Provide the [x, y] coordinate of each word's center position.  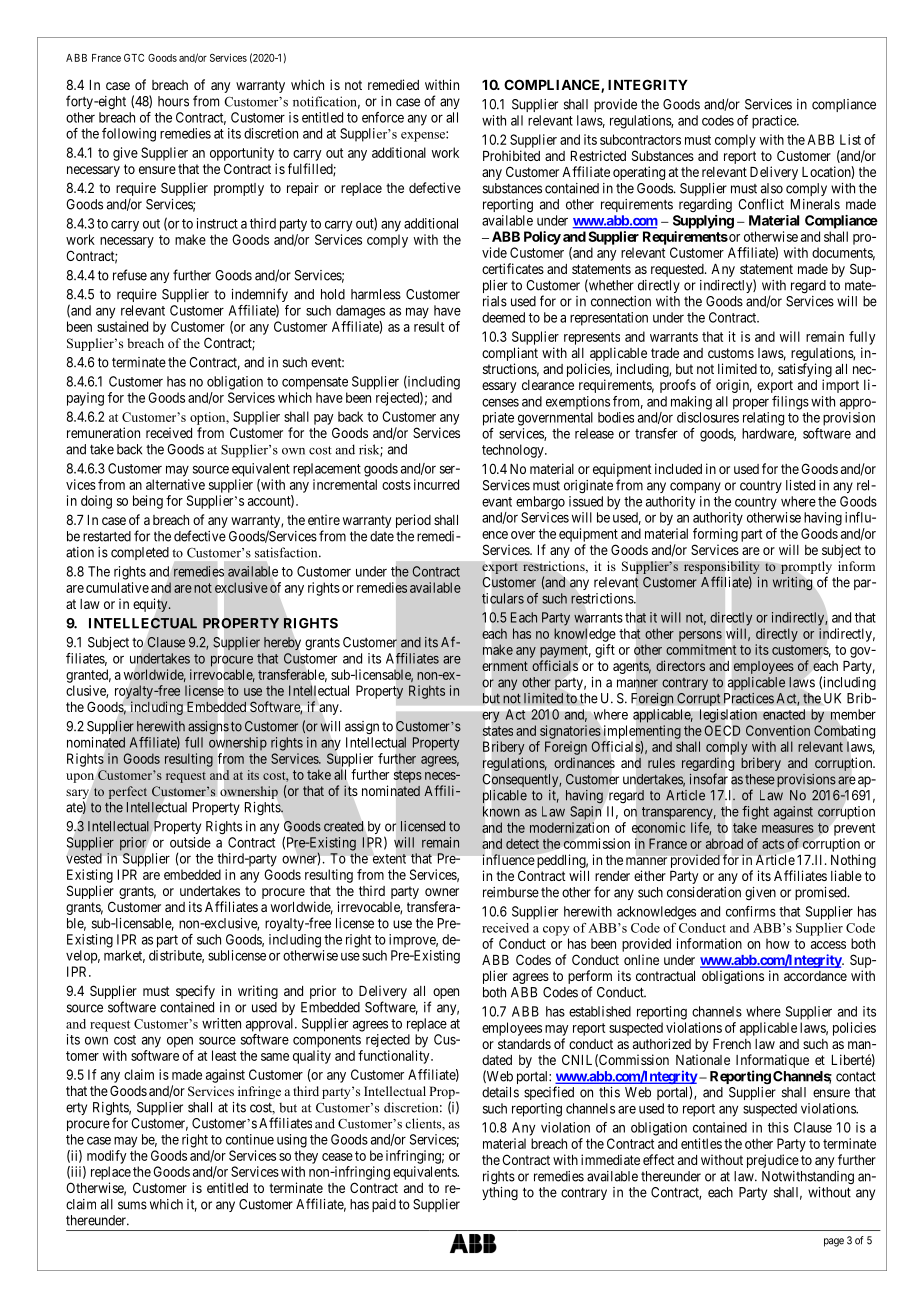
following [129, 135]
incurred [436, 484]
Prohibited [511, 155]
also [772, 188]
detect [522, 843]
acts [773, 844]
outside [190, 842]
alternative [175, 484]
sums [132, 1205]
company [695, 487]
